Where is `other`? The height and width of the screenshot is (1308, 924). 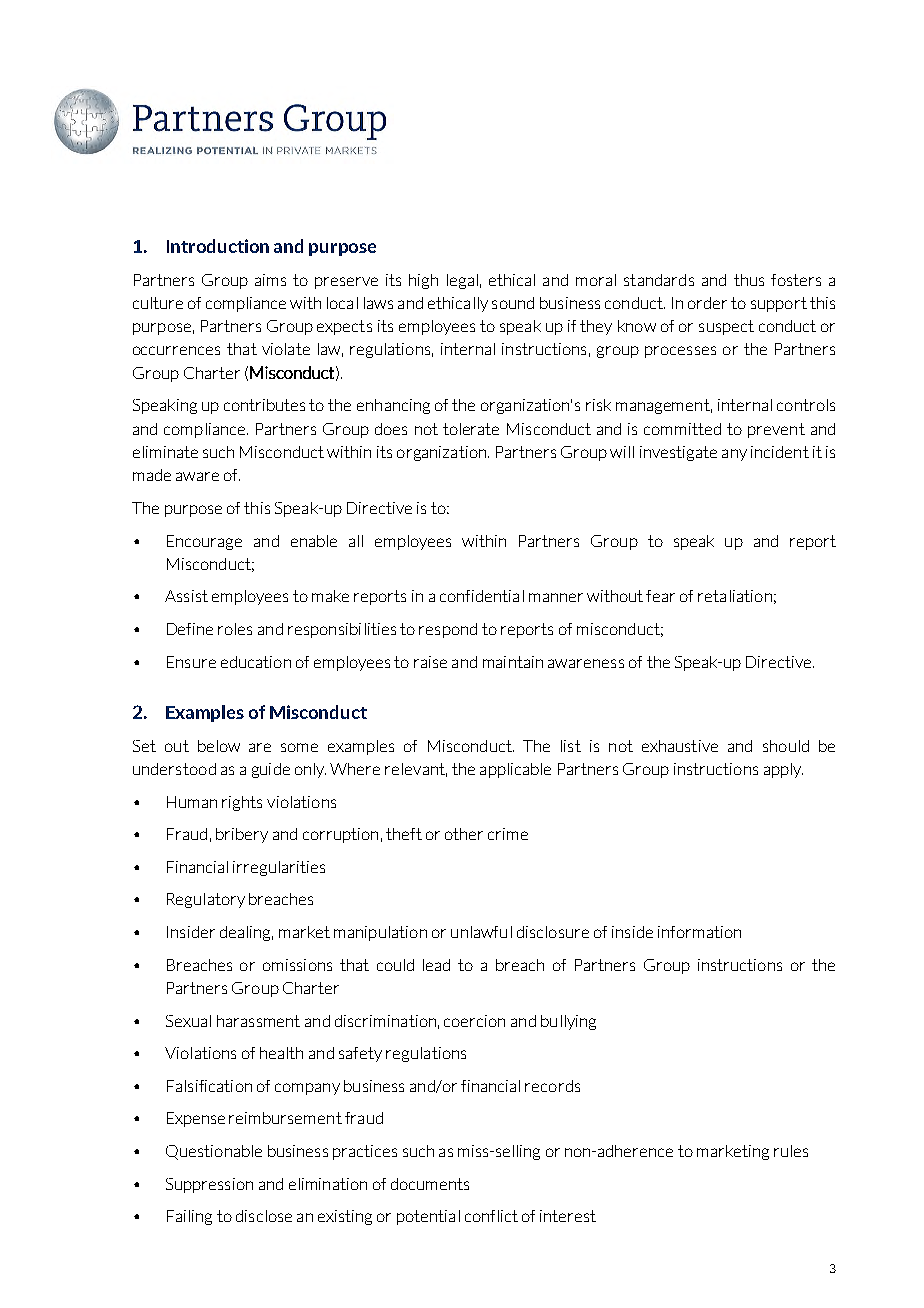
other is located at coordinates (464, 834).
